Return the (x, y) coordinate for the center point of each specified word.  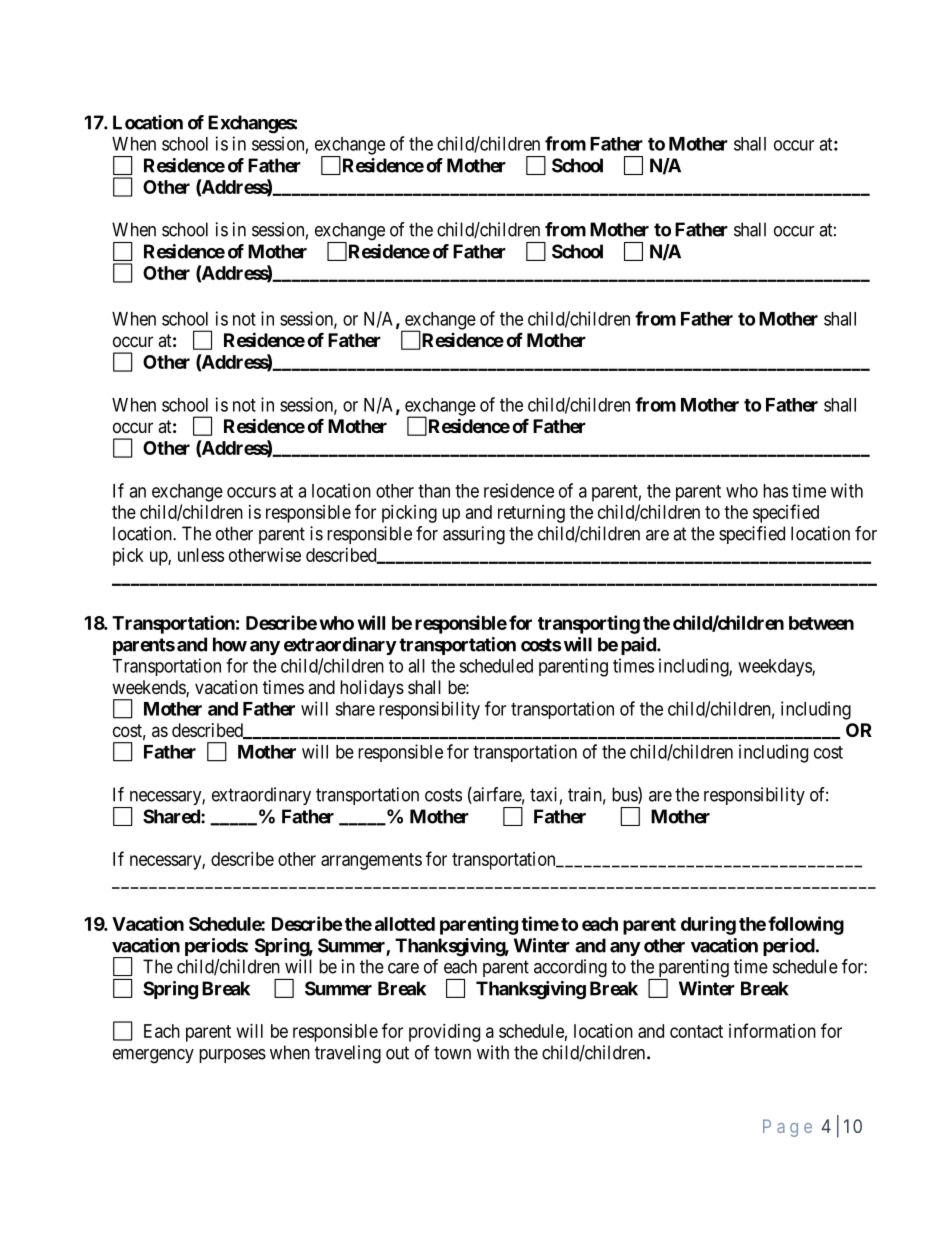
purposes (232, 1056)
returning (531, 514)
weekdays (775, 668)
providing (444, 1033)
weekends (149, 688)
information (772, 1030)
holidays (372, 689)
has (775, 491)
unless (201, 555)
